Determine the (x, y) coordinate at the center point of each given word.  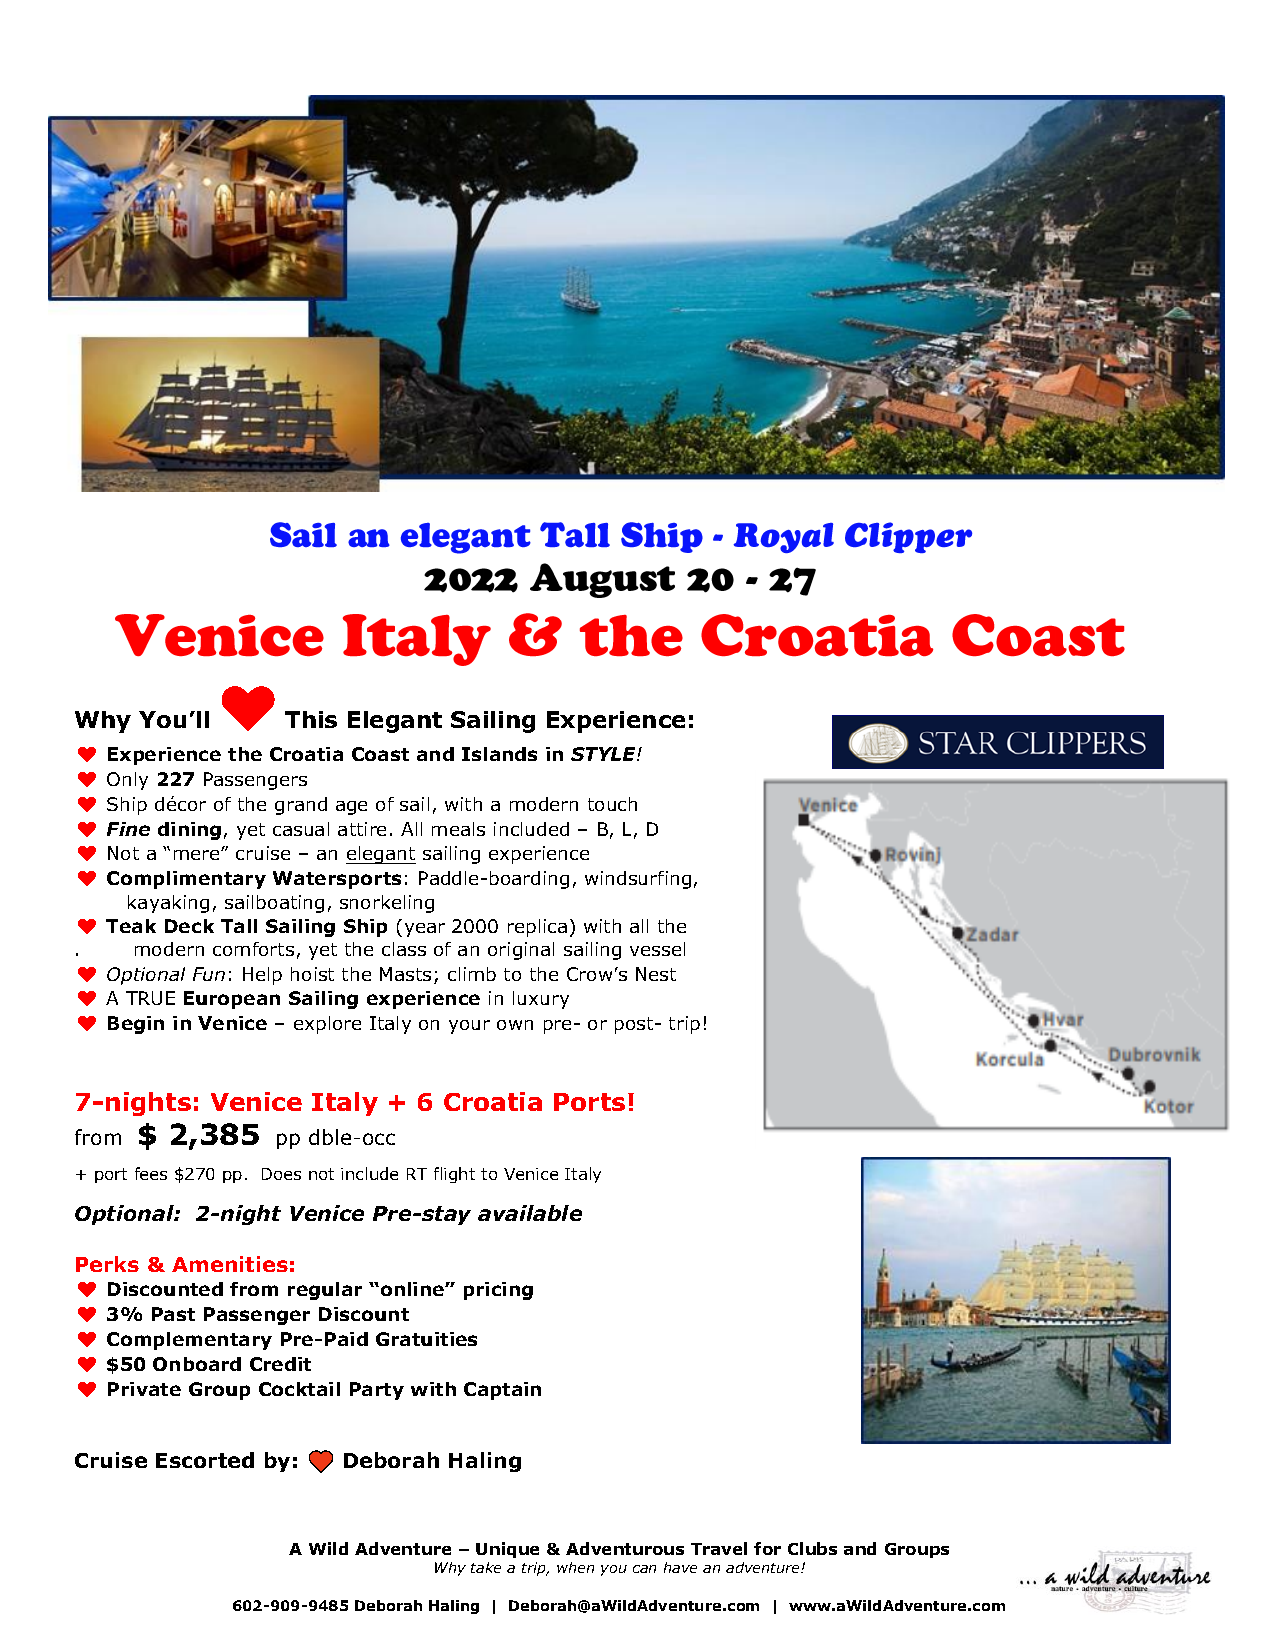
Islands (499, 754)
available (530, 1213)
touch (612, 804)
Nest (656, 974)
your (469, 1027)
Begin (136, 1025)
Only (127, 781)
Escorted (205, 1460)
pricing (498, 1291)
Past (173, 1314)
